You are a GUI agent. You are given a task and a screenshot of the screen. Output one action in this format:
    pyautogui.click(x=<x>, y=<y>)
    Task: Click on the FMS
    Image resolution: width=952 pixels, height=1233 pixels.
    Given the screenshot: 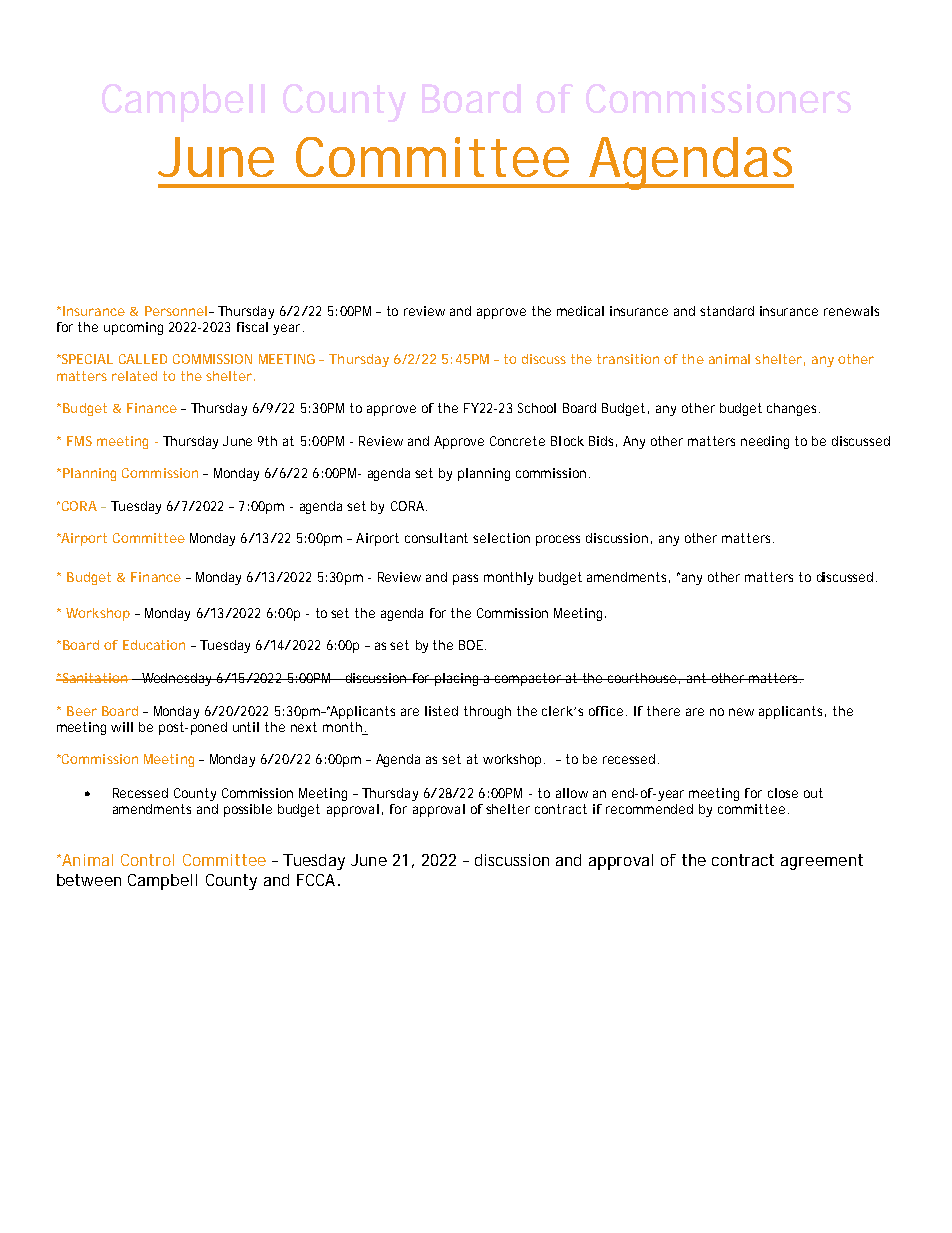 What is the action you would take?
    pyautogui.click(x=79, y=441)
